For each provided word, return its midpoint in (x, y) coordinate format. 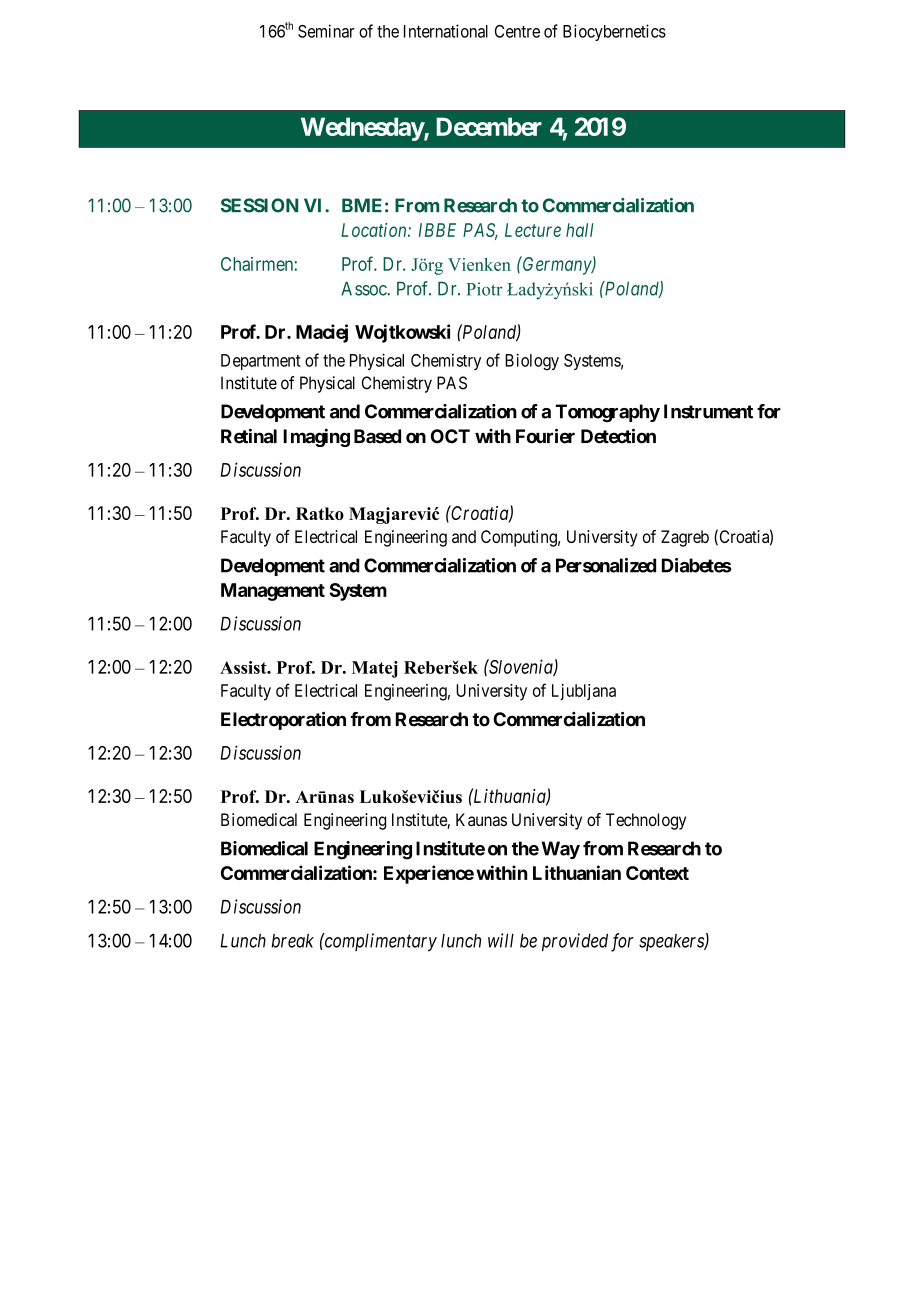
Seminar (326, 31)
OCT (450, 436)
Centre (517, 31)
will (501, 940)
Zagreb (685, 538)
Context (657, 873)
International (446, 31)
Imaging (316, 438)
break (292, 941)
